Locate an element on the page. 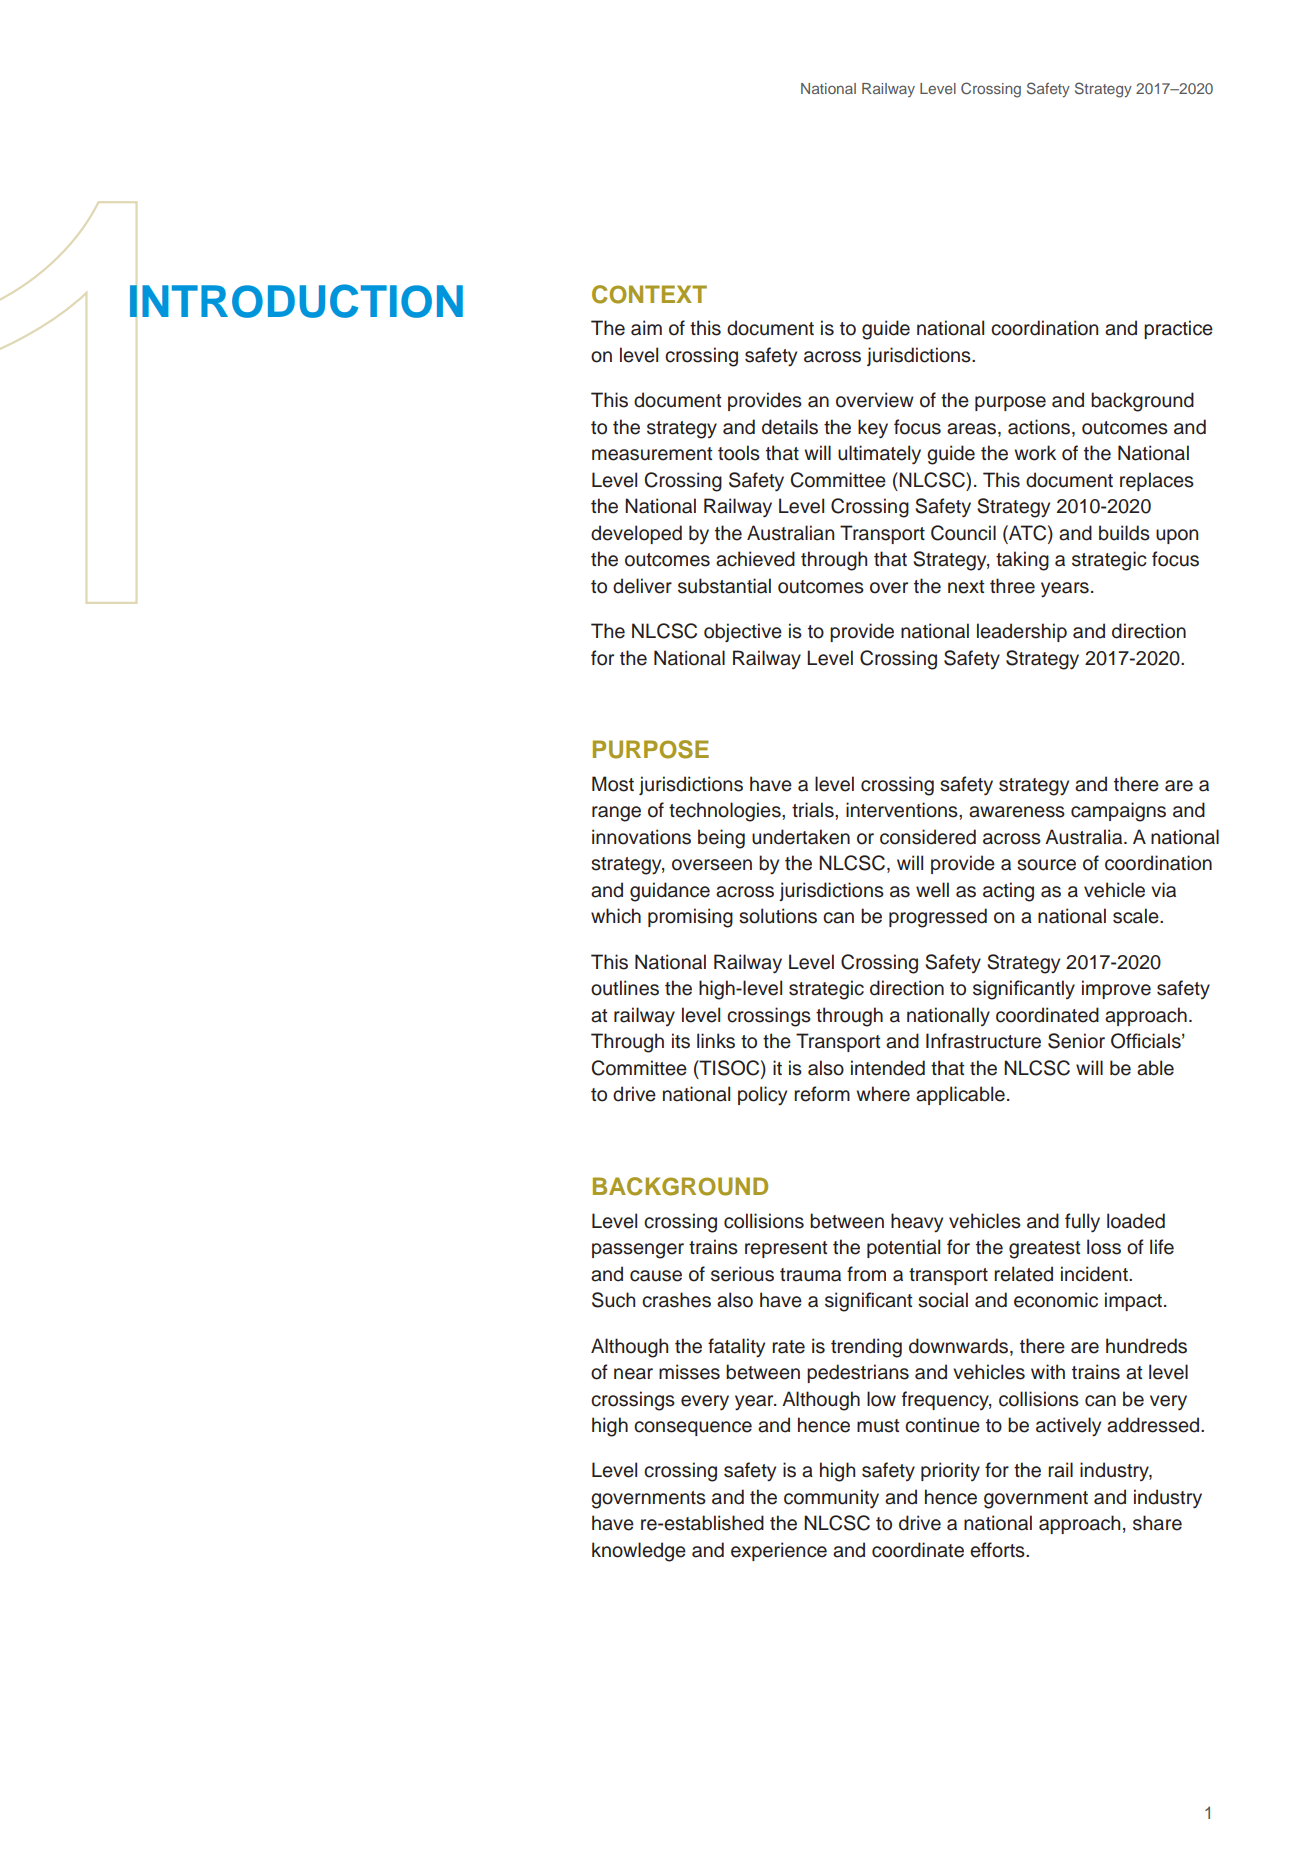 The image size is (1315, 1860). scale is located at coordinates (1137, 916).
